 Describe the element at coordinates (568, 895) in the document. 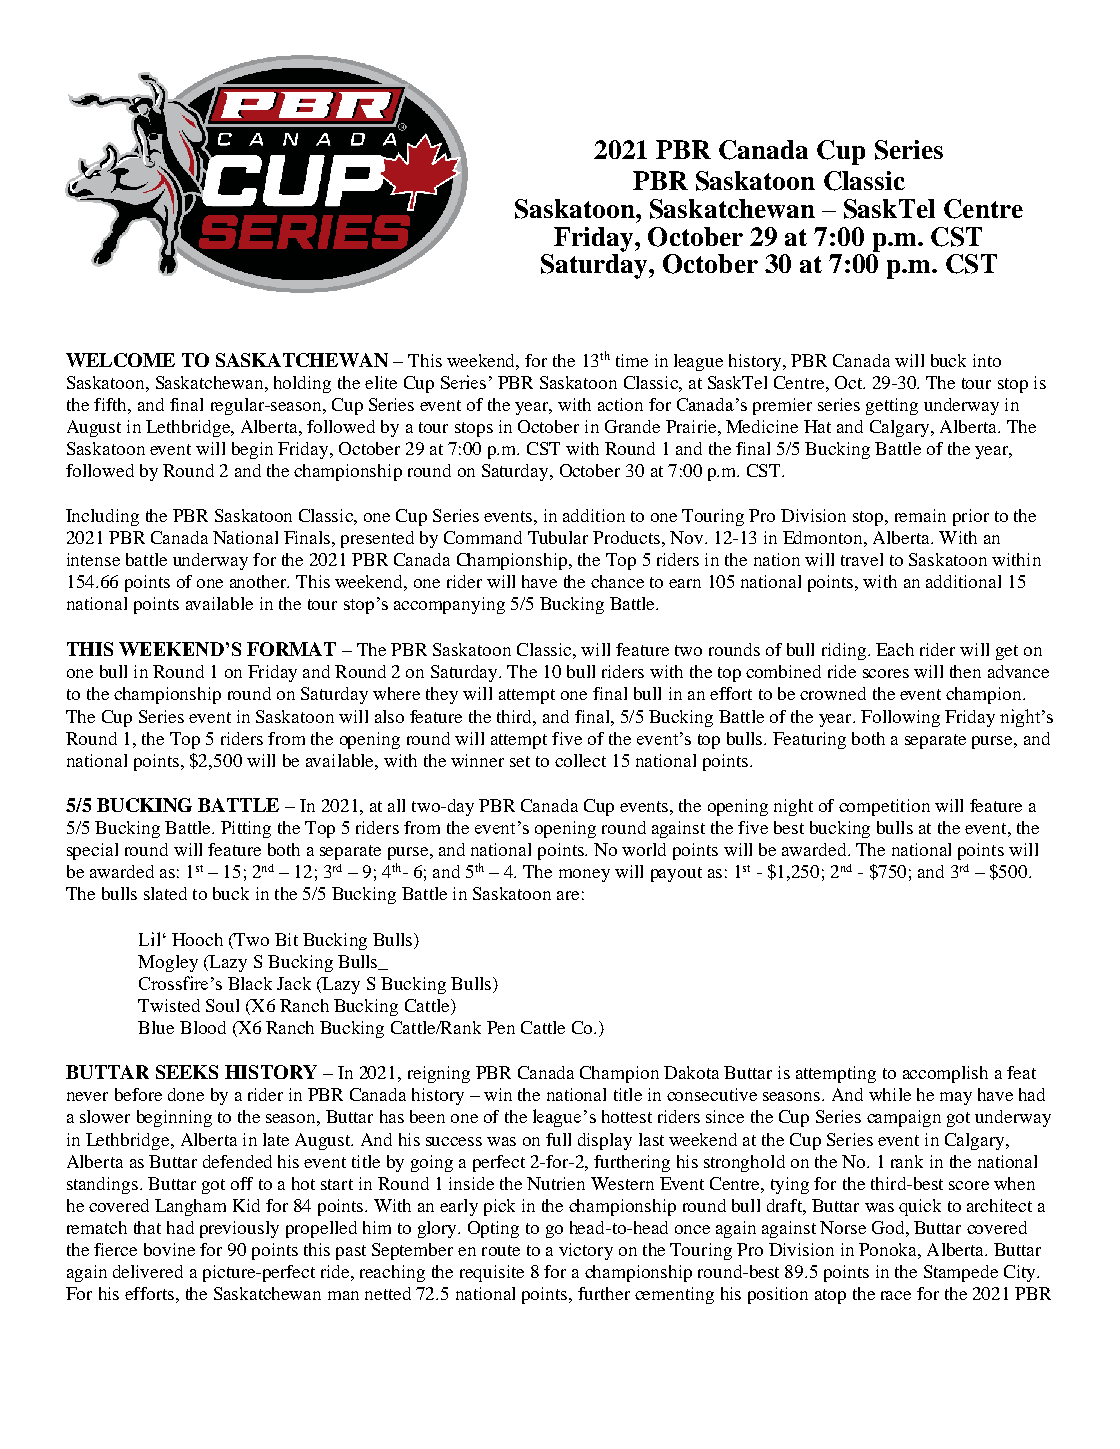

I see `are` at that location.
